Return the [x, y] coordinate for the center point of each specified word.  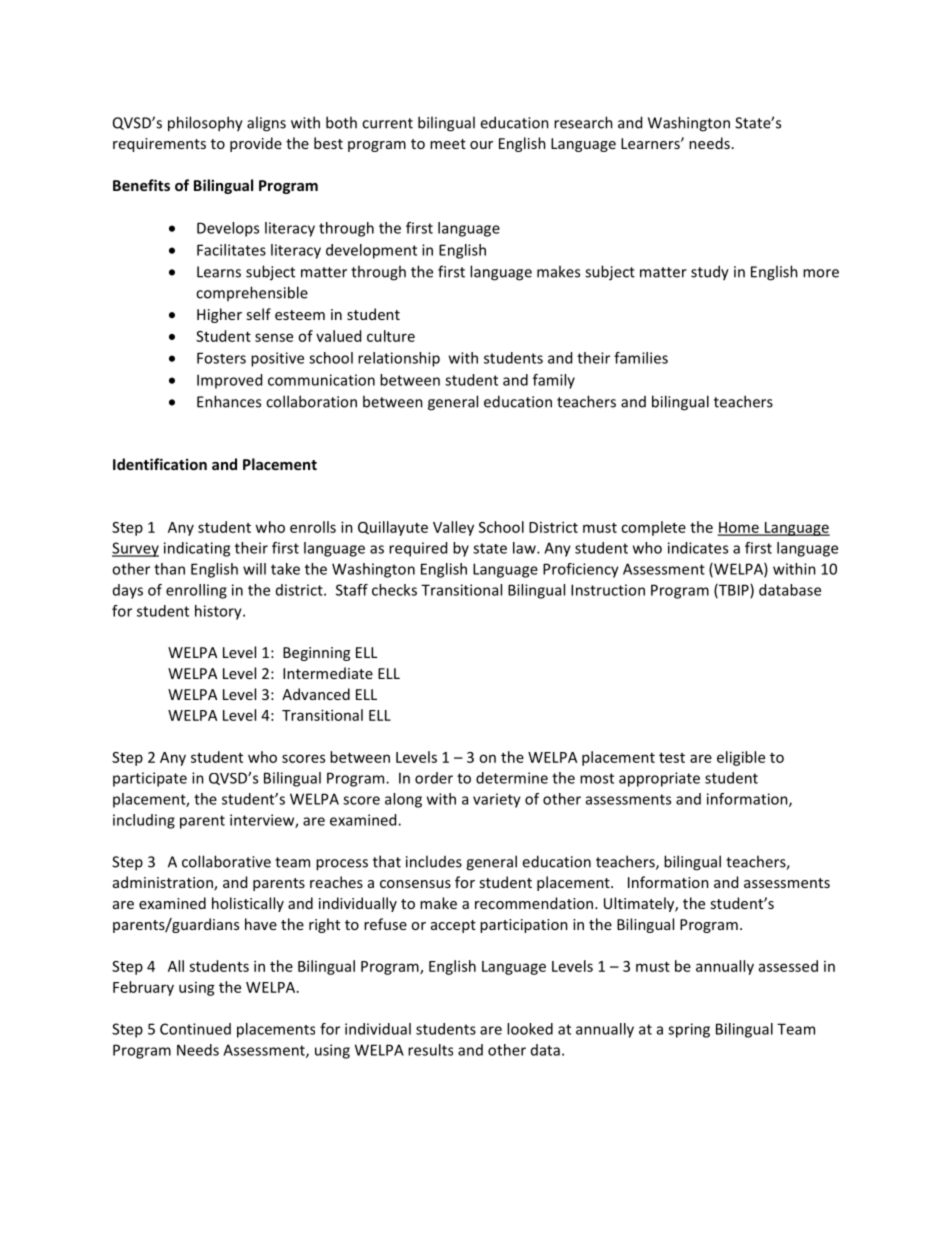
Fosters [221, 358]
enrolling [196, 591]
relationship [399, 359]
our [481, 145]
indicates [698, 548]
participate [150, 779]
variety [497, 800]
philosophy [205, 124]
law [525, 548]
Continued [195, 1029]
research [583, 122]
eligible [741, 758]
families [641, 358]
